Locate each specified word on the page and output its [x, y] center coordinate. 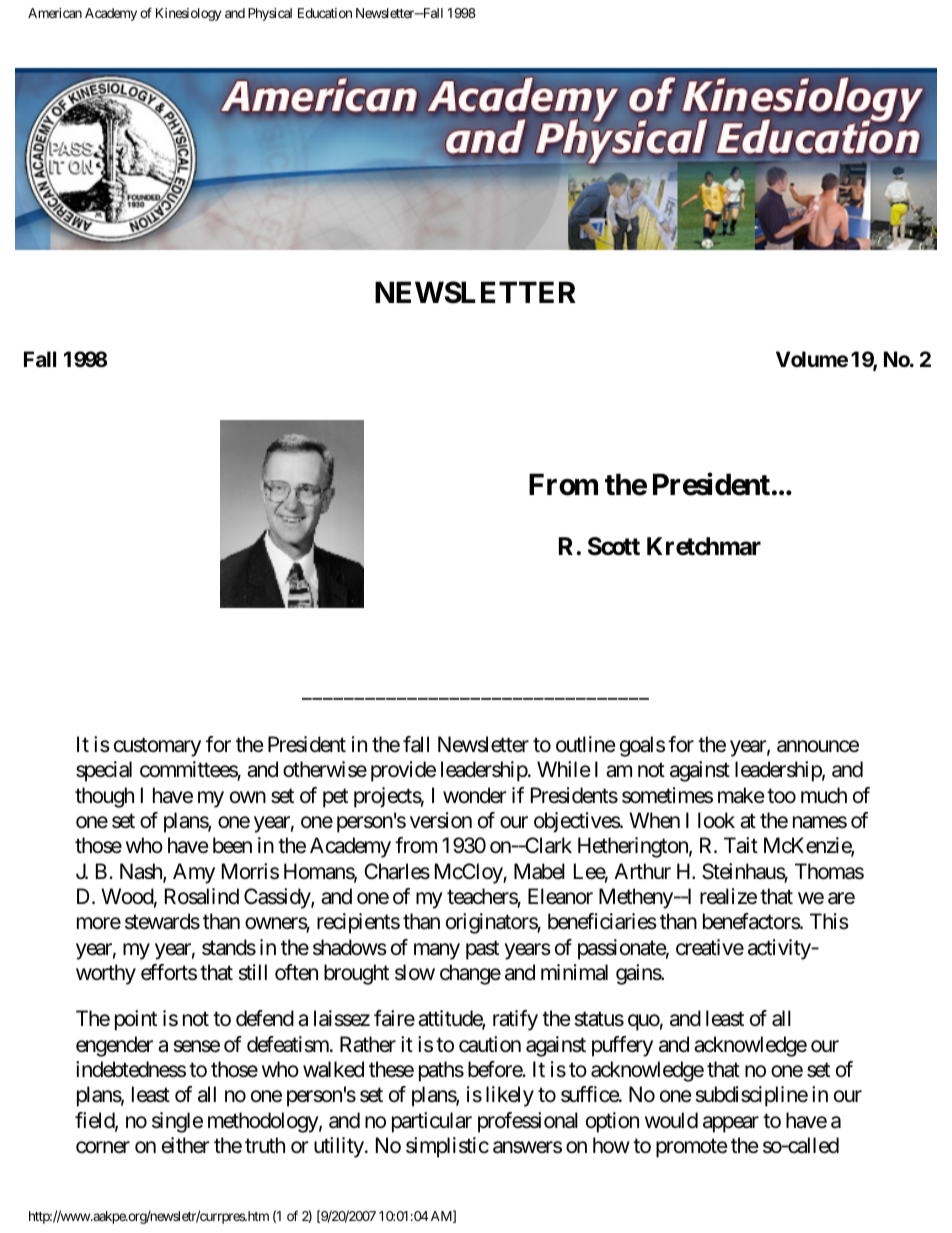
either [186, 1145]
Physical [270, 14]
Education [325, 13]
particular [432, 1122]
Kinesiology [188, 14]
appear [731, 1124]
